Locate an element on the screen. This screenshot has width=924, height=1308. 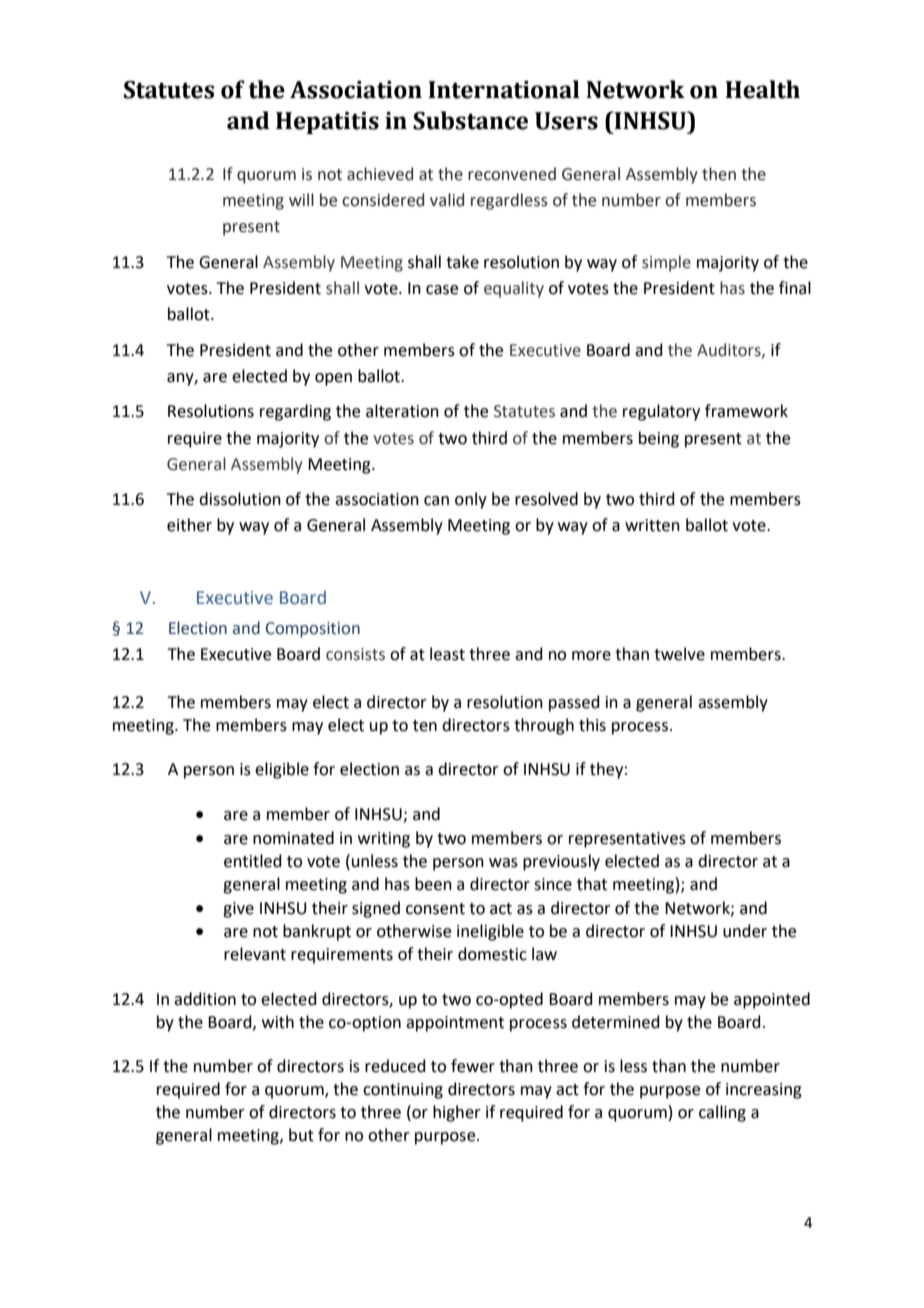
Health is located at coordinates (762, 89).
